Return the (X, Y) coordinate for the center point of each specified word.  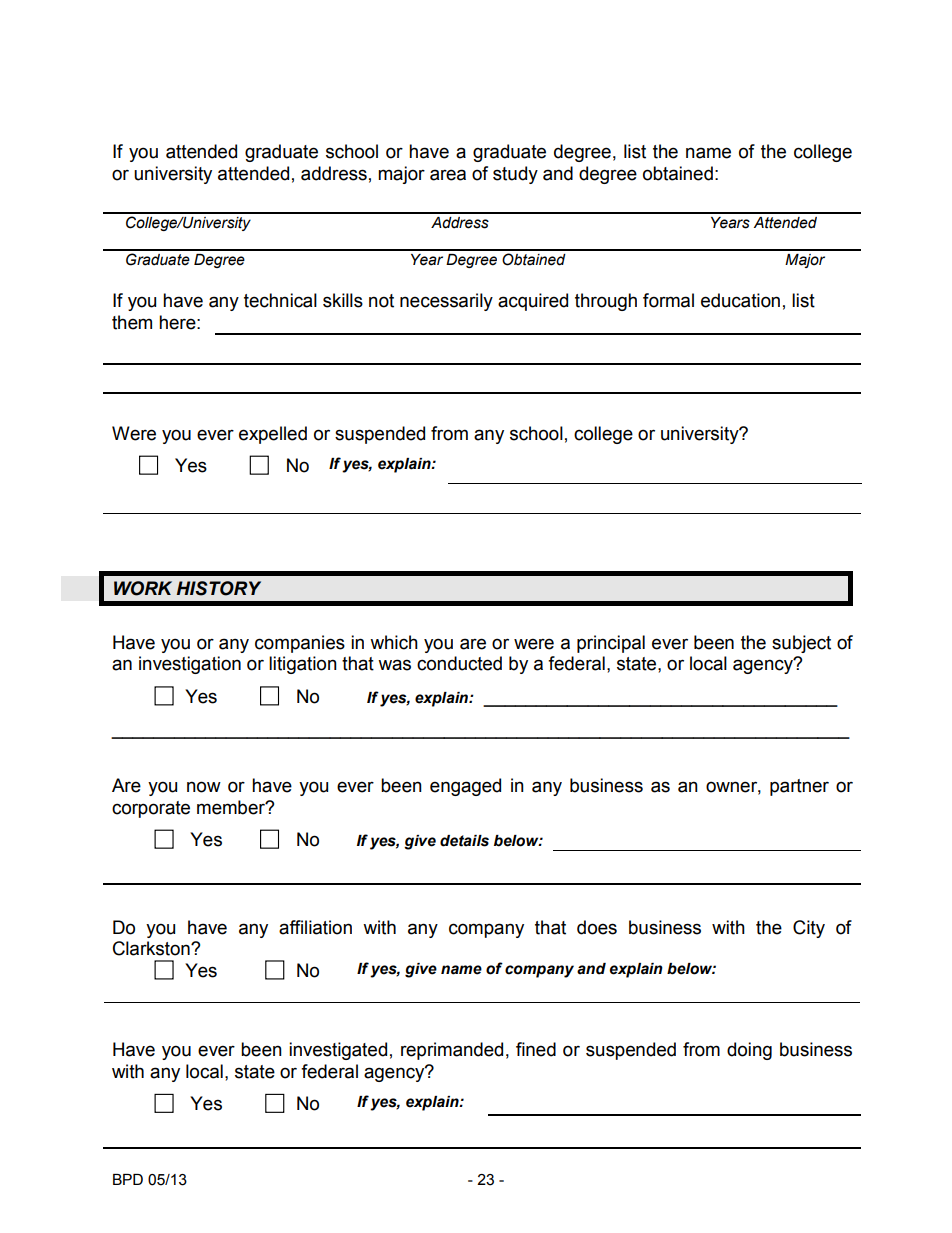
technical (280, 300)
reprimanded (452, 1051)
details (464, 841)
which (394, 642)
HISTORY (219, 588)
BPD (128, 1179)
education (740, 300)
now (204, 787)
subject (801, 644)
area (448, 175)
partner (799, 787)
